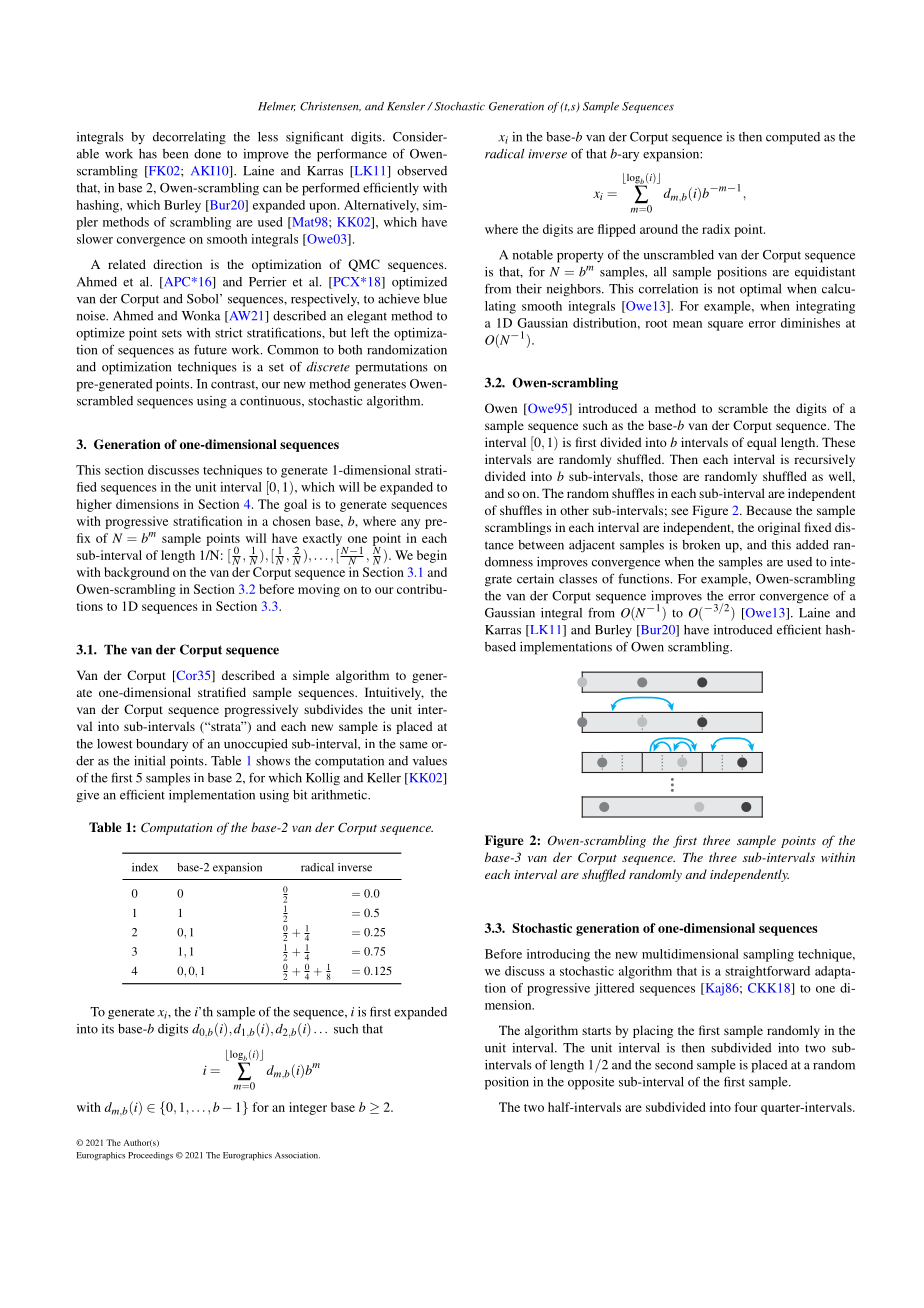 This page has height=1308, width=924. I want to click on any, so click(410, 524).
